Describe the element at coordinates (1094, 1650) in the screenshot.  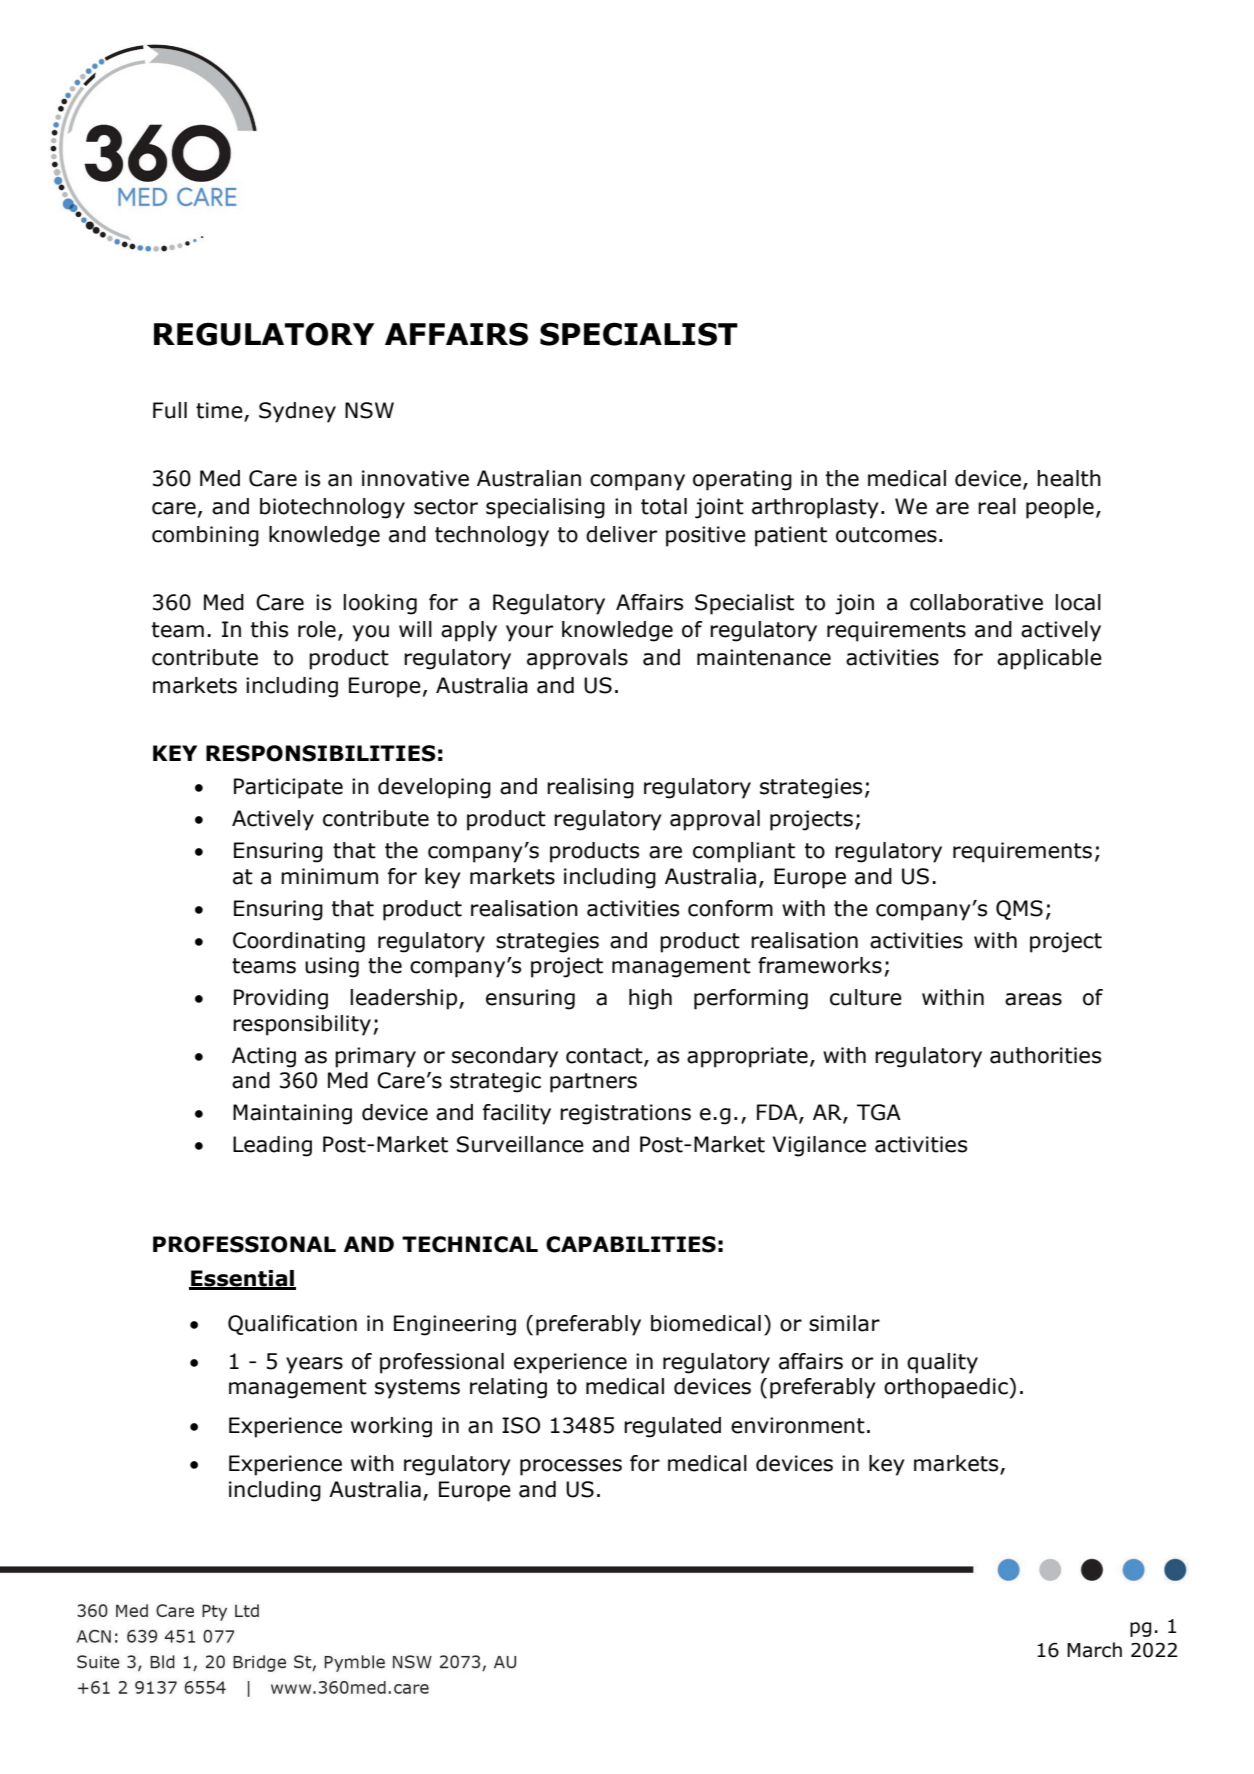
I see `March` at that location.
